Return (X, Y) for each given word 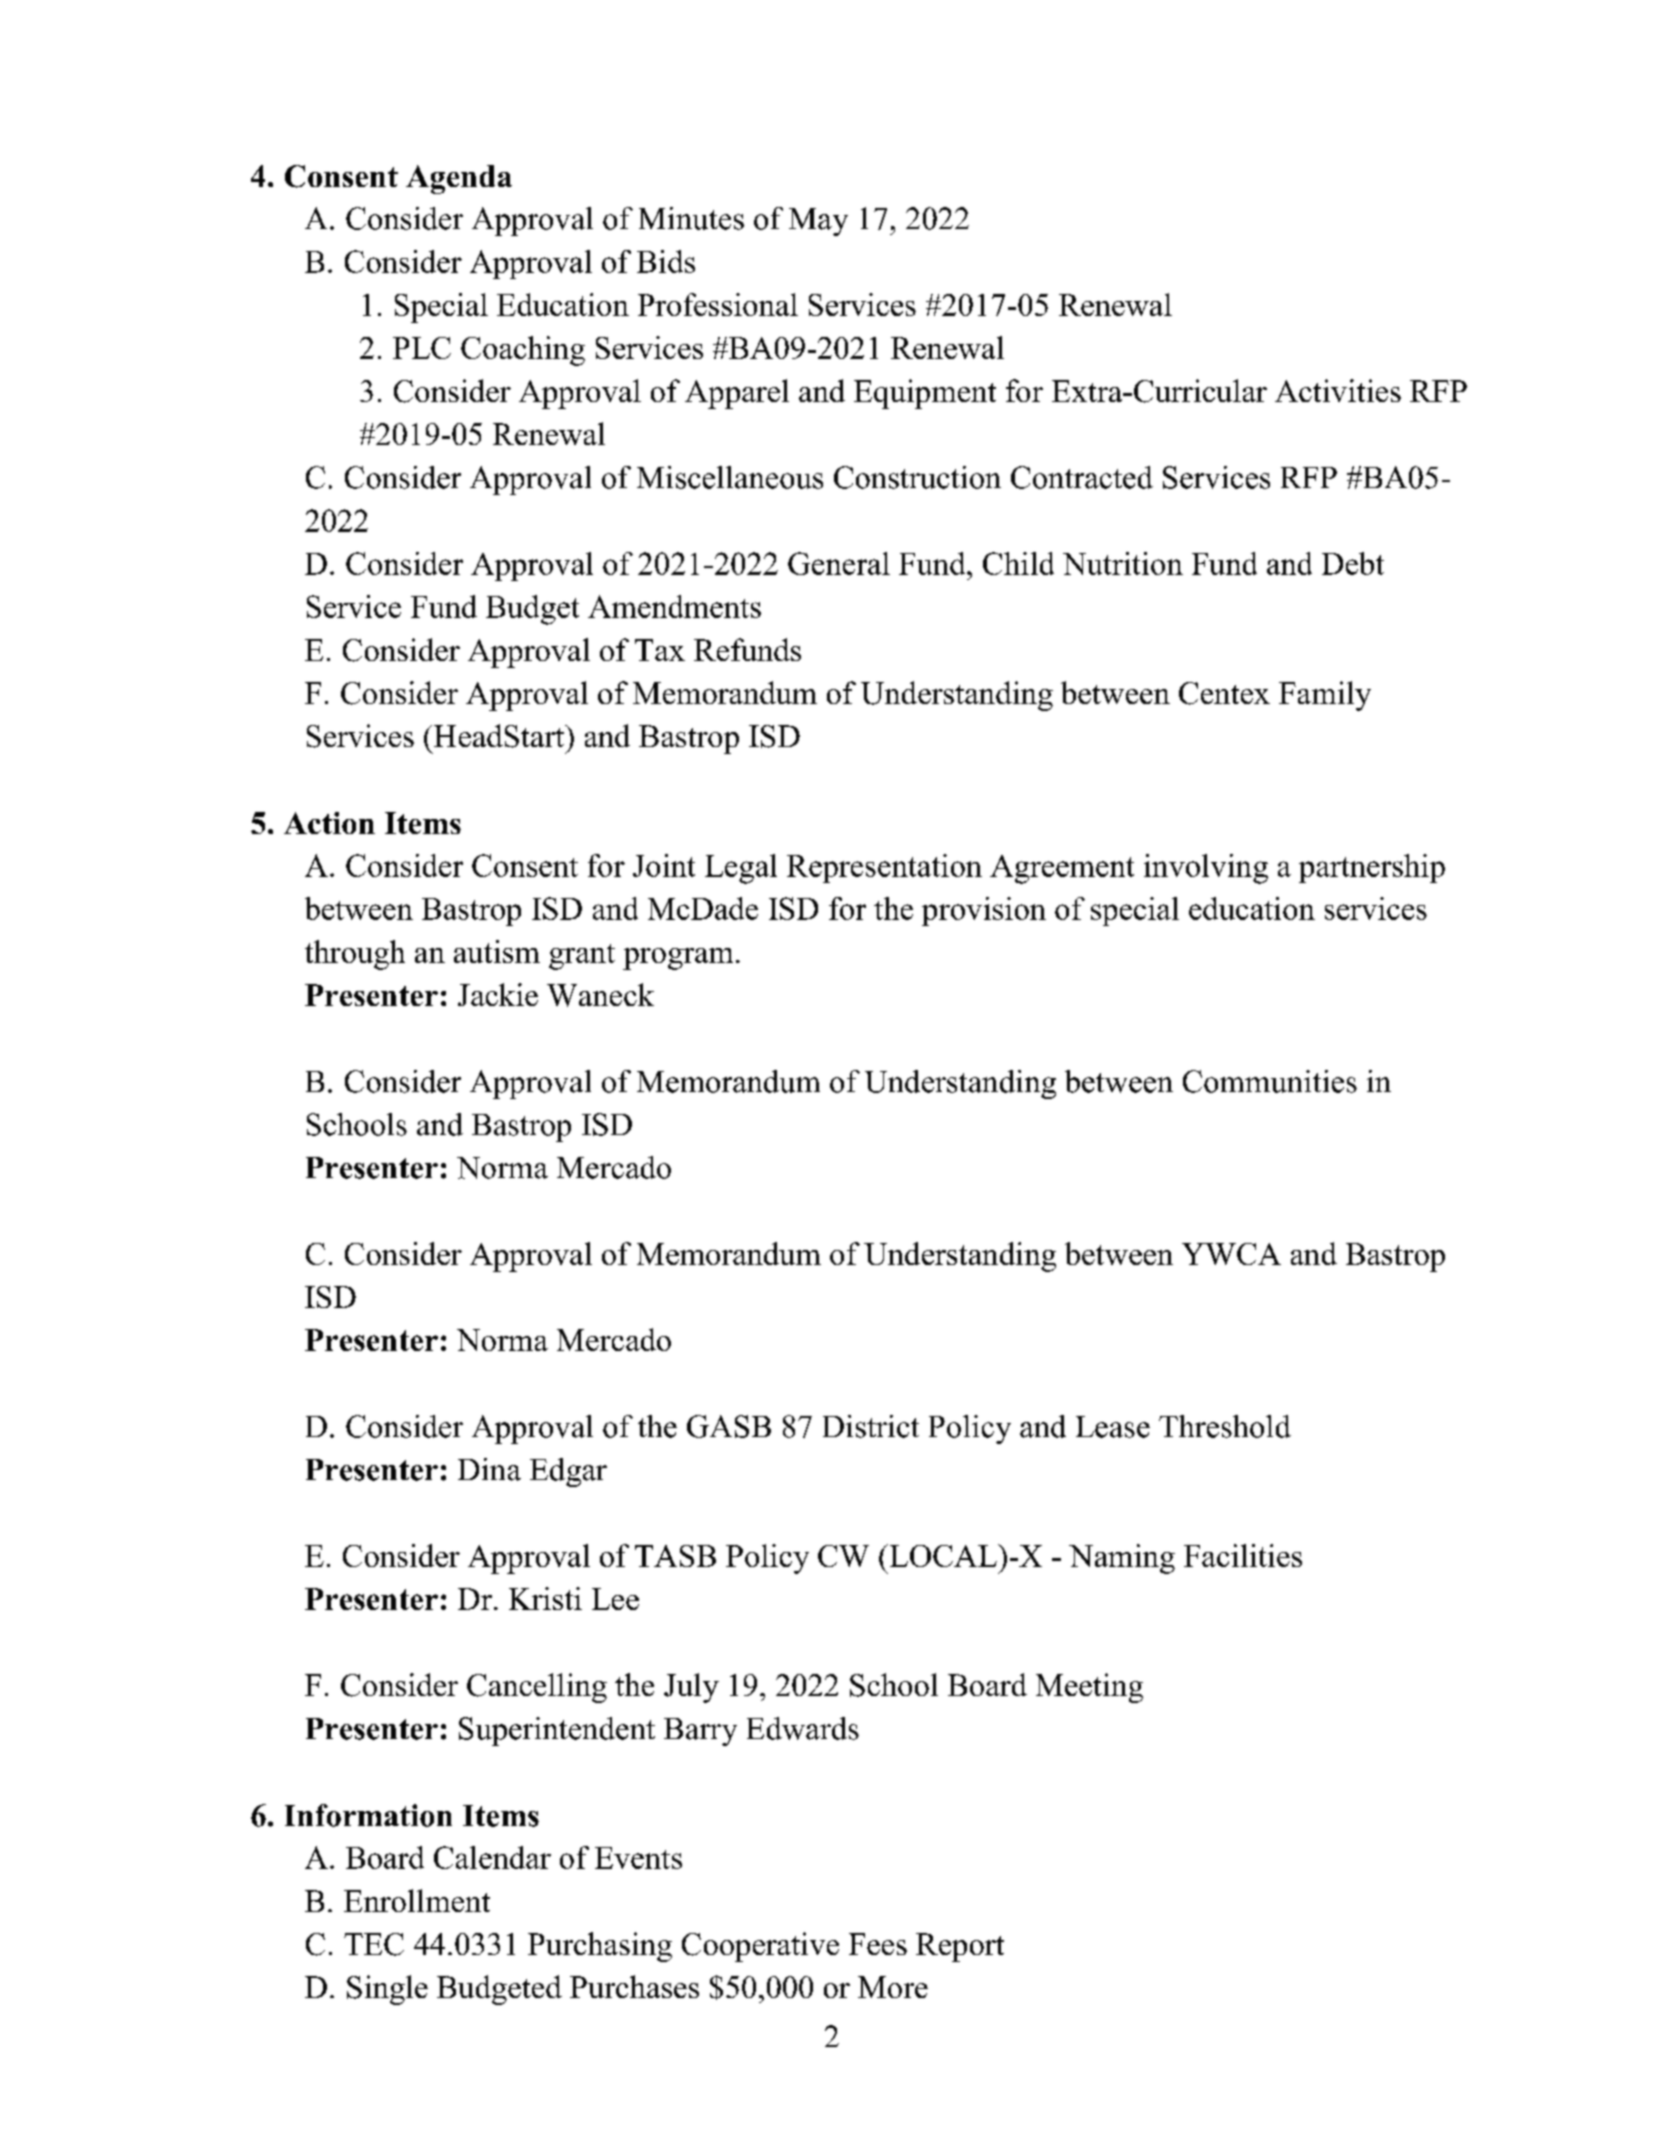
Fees (878, 1944)
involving (1206, 869)
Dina (489, 1469)
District (871, 1426)
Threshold (1225, 1426)
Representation (884, 868)
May (818, 222)
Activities (1338, 390)
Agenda (459, 179)
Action (329, 823)
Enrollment (417, 1900)
